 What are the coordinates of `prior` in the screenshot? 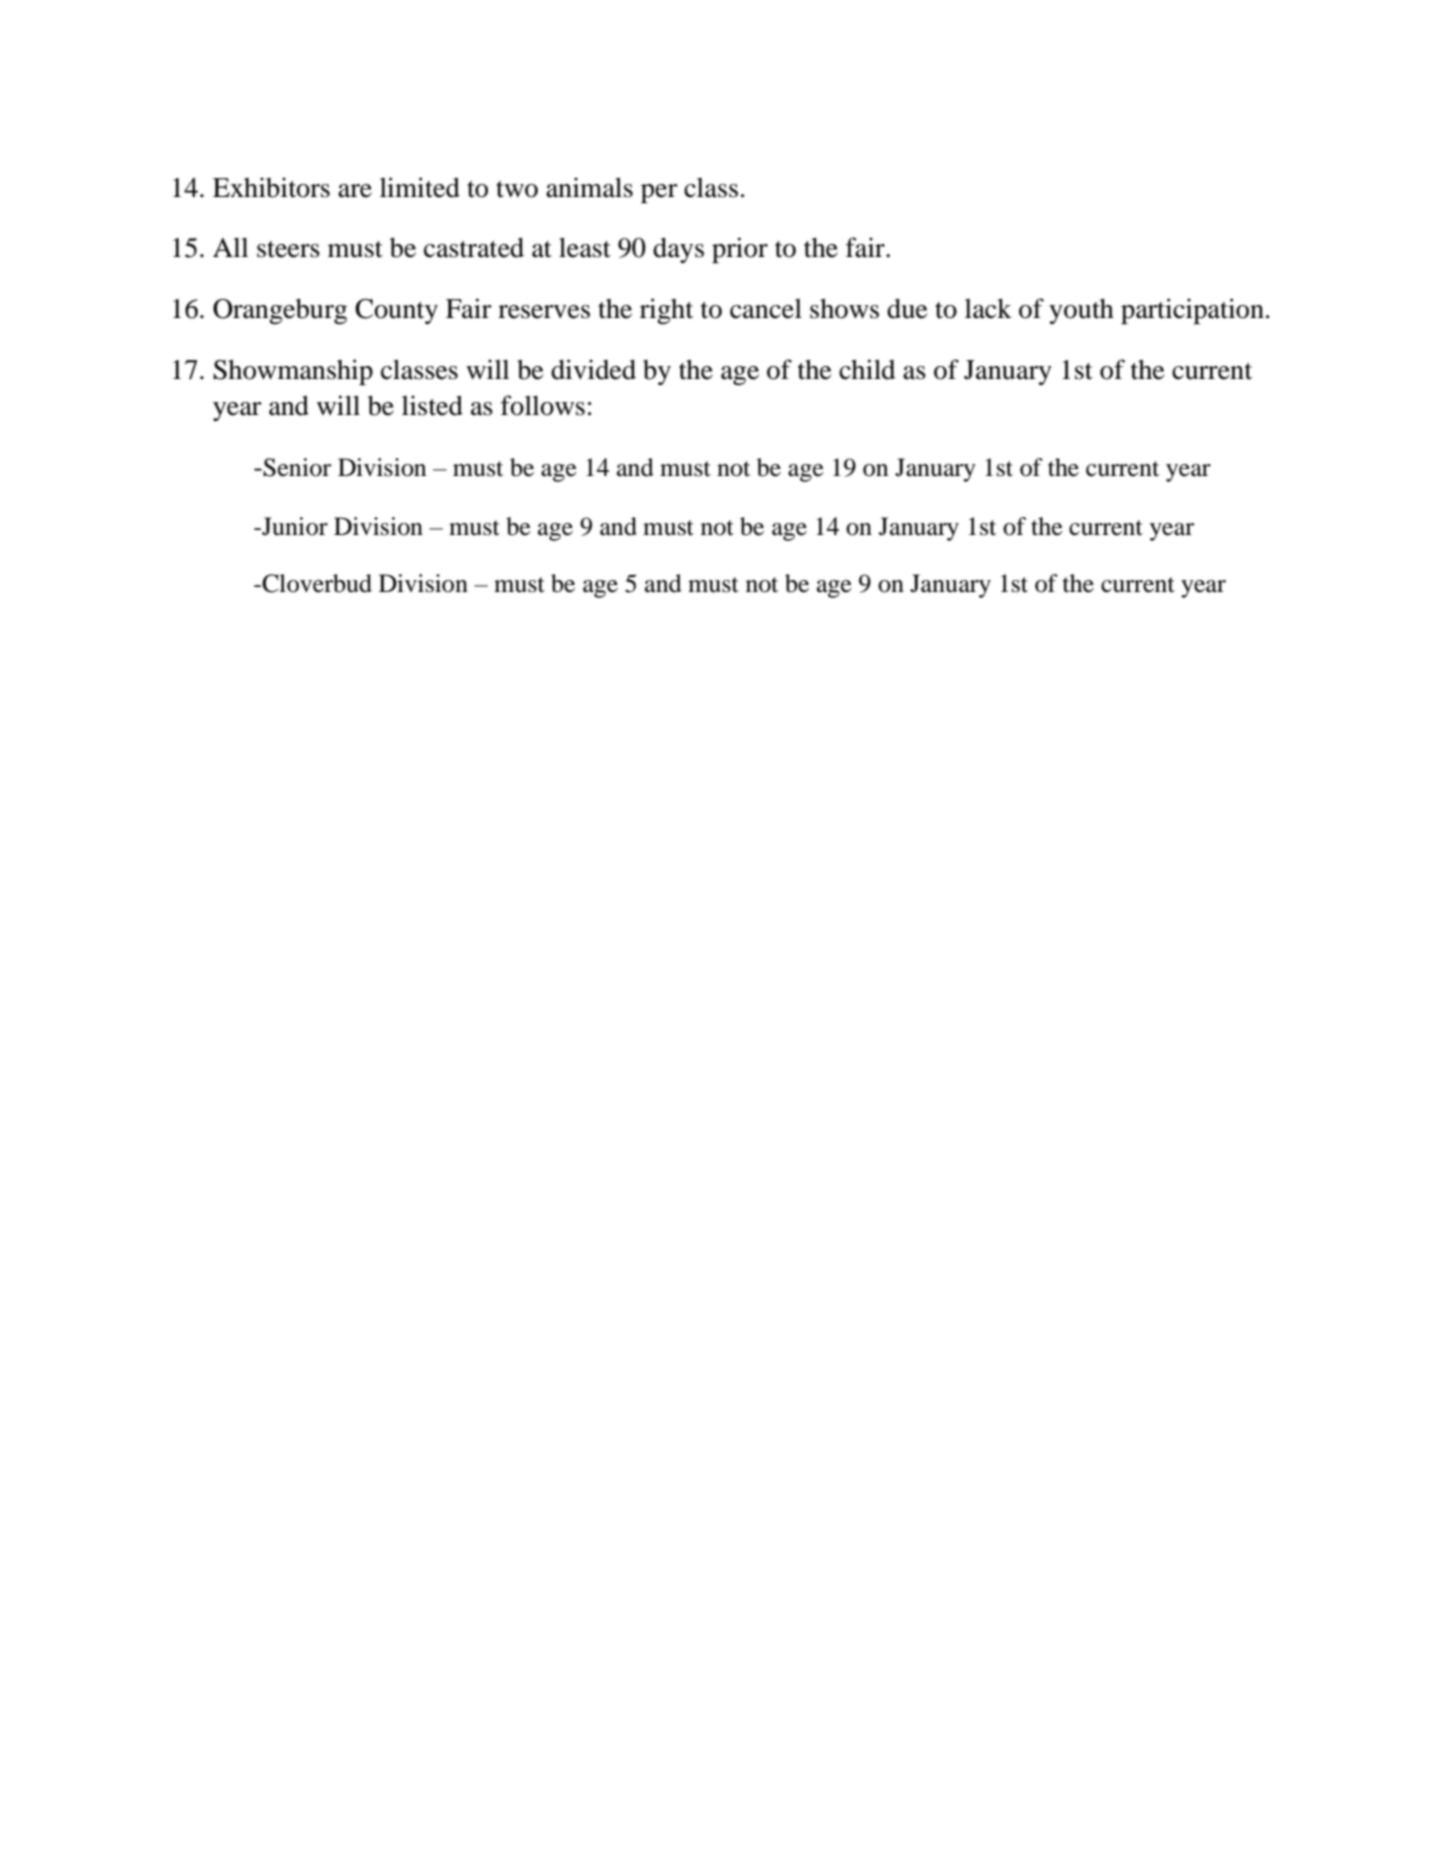 It's located at (740, 250).
